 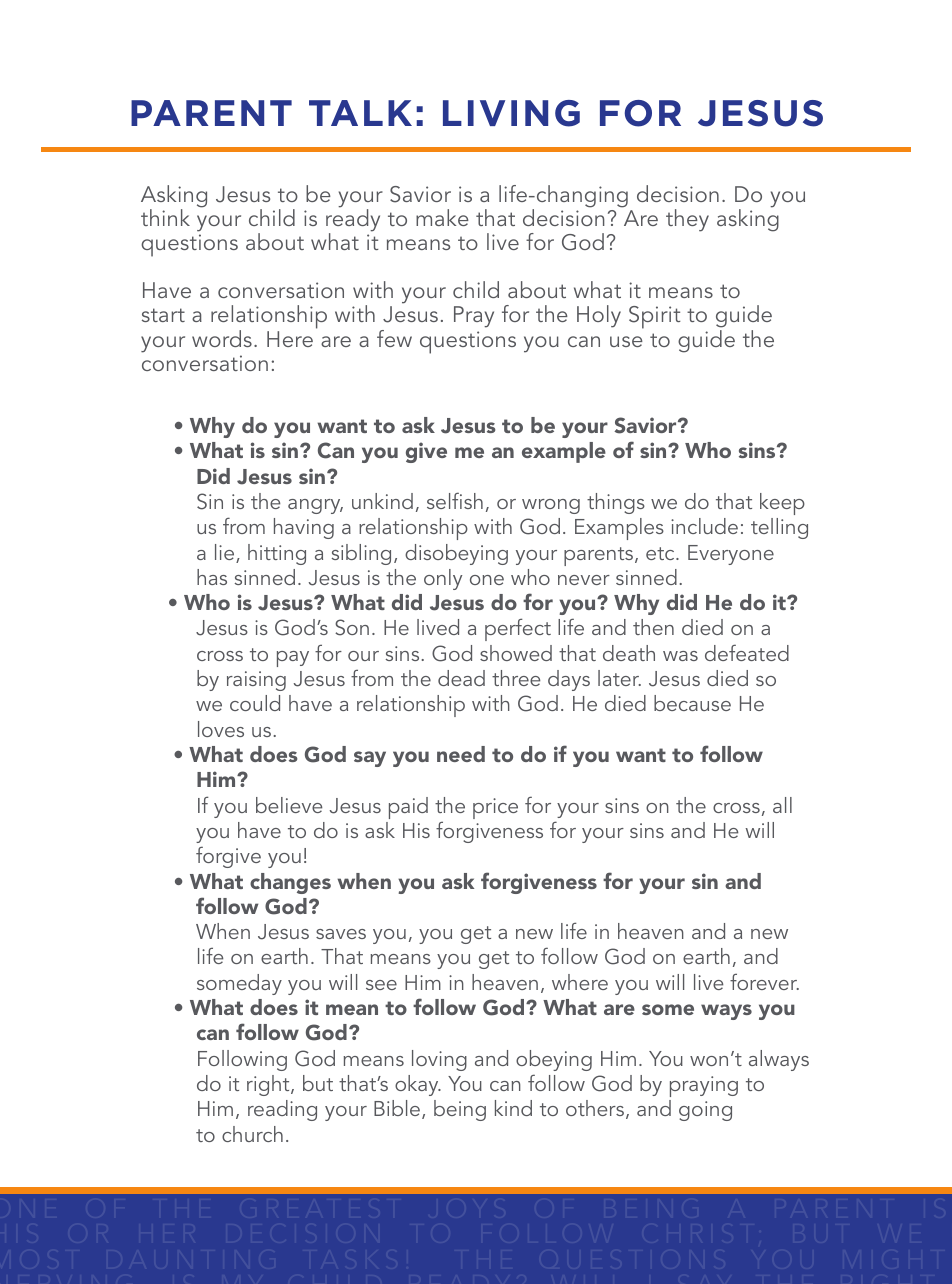 I want to click on think, so click(x=165, y=217).
